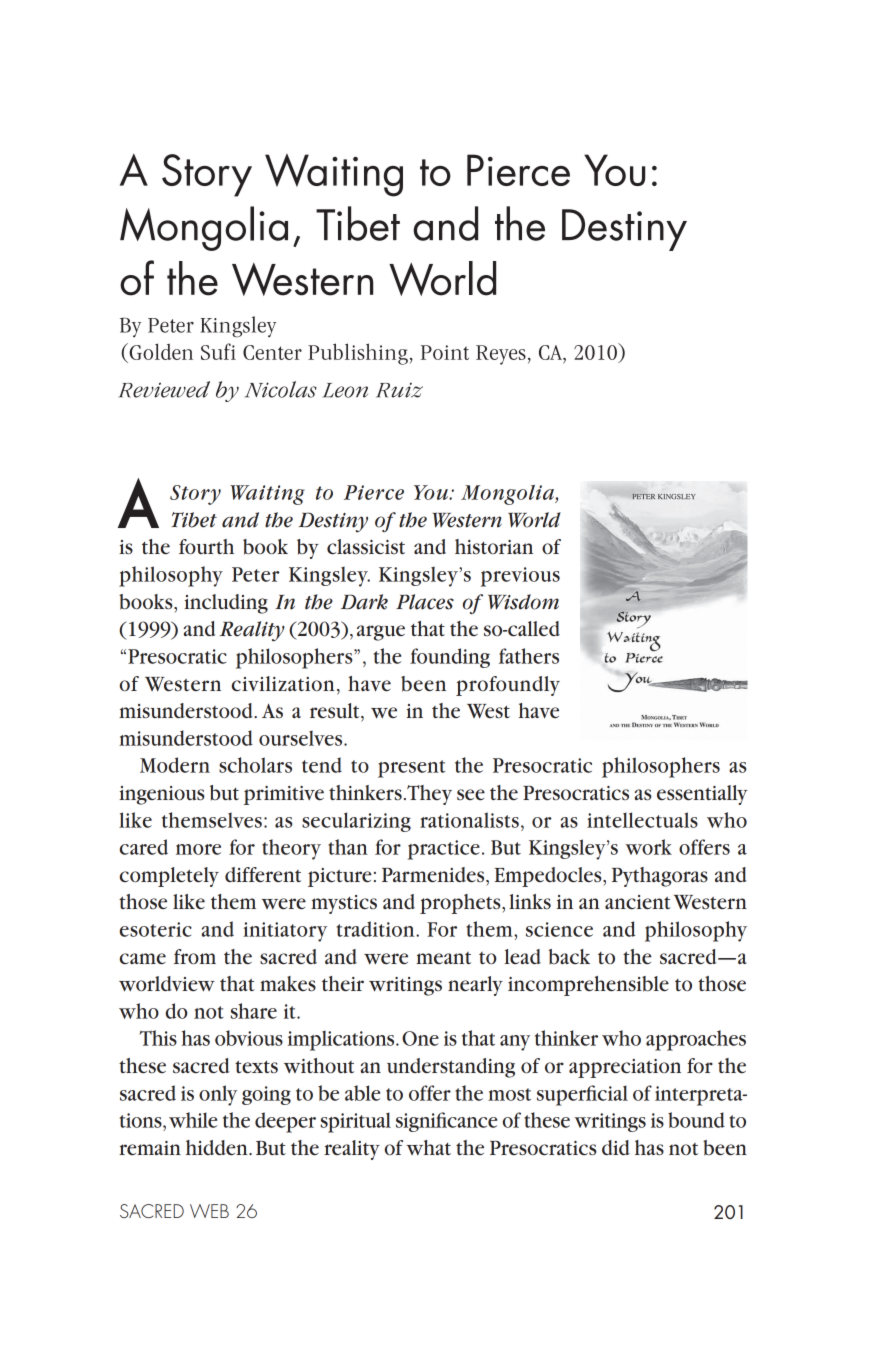 Image resolution: width=880 pixels, height=1372 pixels. Describe the element at coordinates (175, 765) in the page. I see `Modern` at that location.
